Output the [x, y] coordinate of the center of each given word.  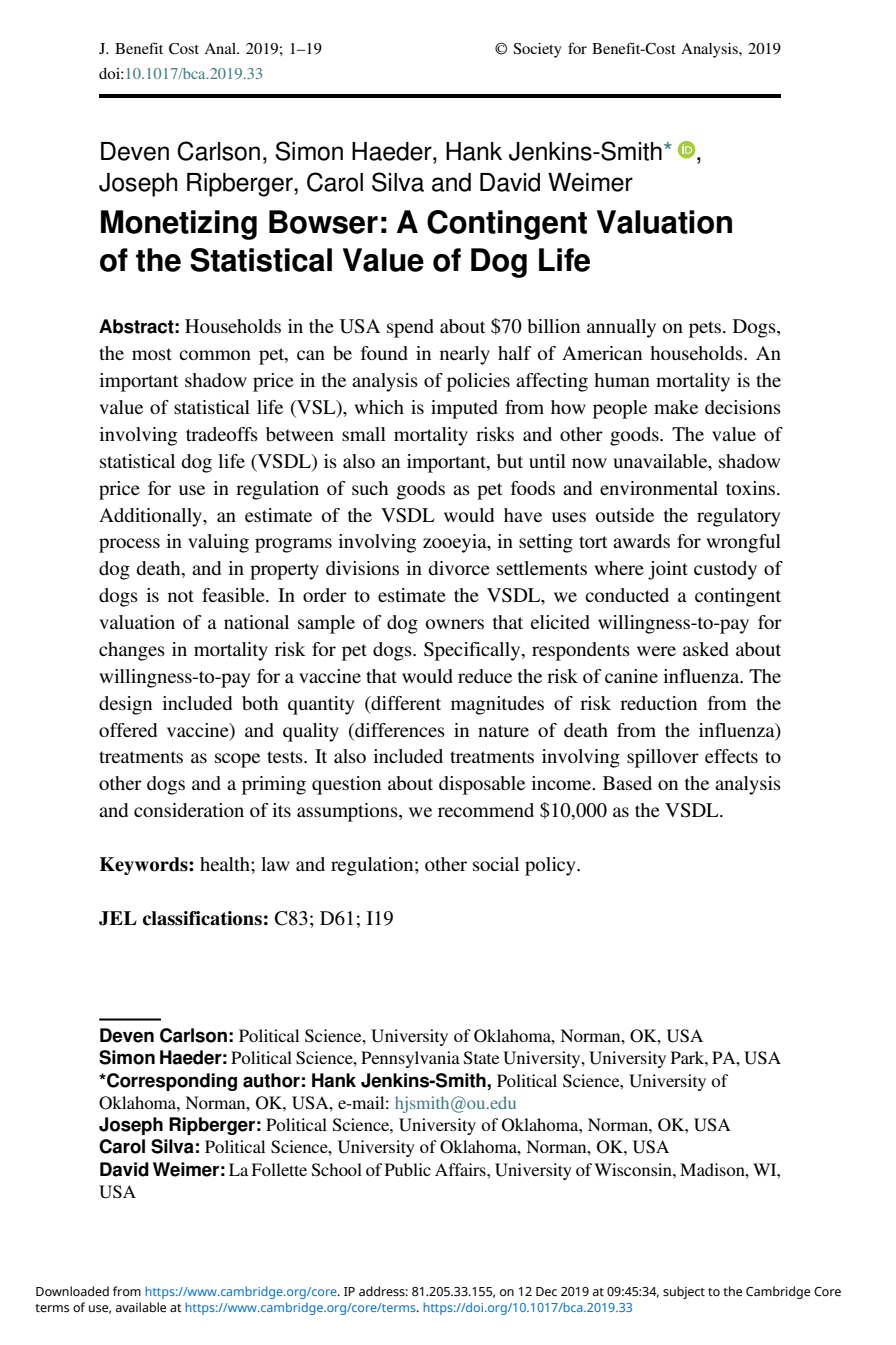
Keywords [145, 866]
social [496, 864]
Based [627, 783]
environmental [659, 488]
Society [537, 50]
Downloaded [72, 1291]
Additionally [152, 517]
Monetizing [179, 225]
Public [408, 1169]
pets [705, 329]
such [370, 488]
